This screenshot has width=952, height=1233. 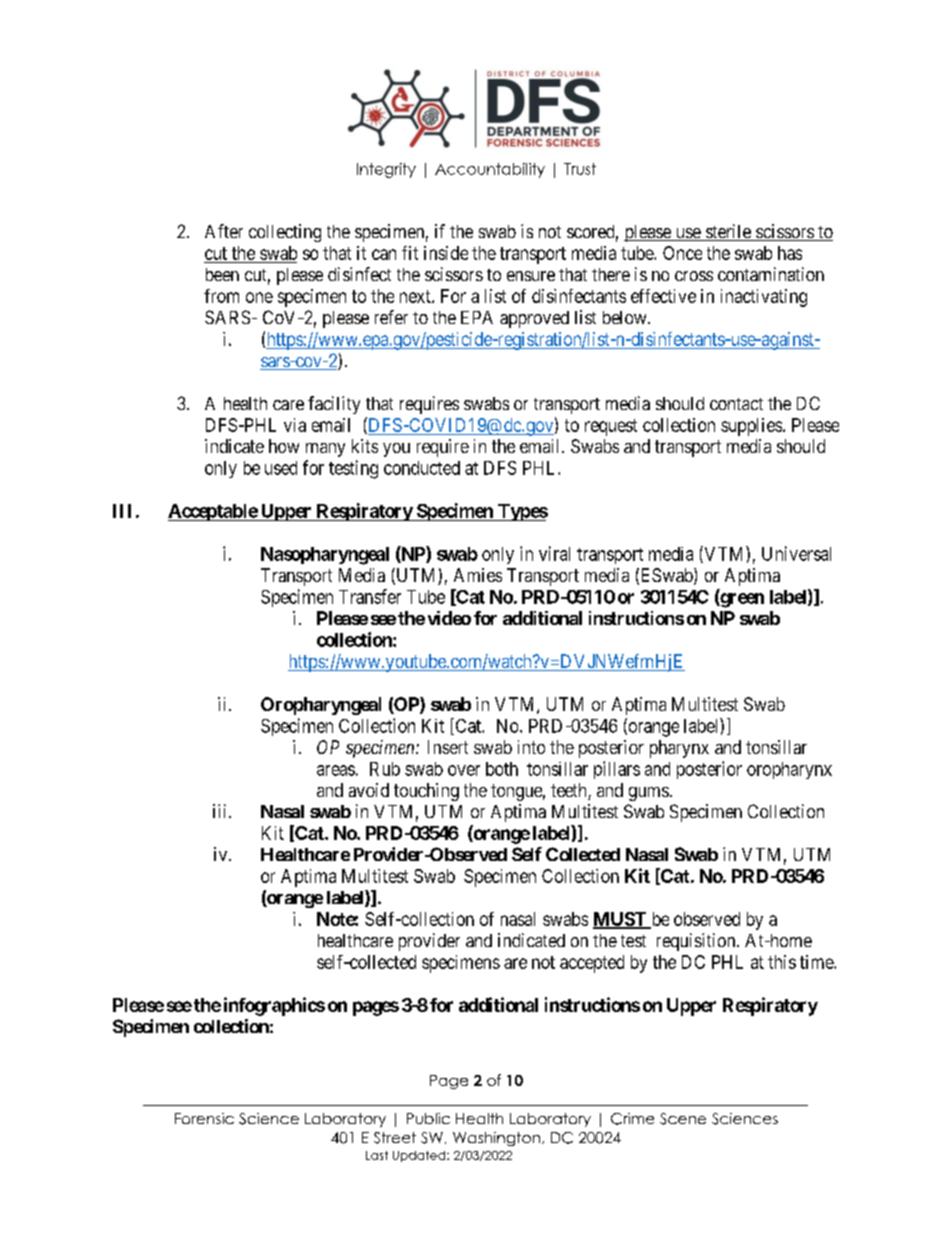 I want to click on Forensic, so click(x=204, y=1118).
